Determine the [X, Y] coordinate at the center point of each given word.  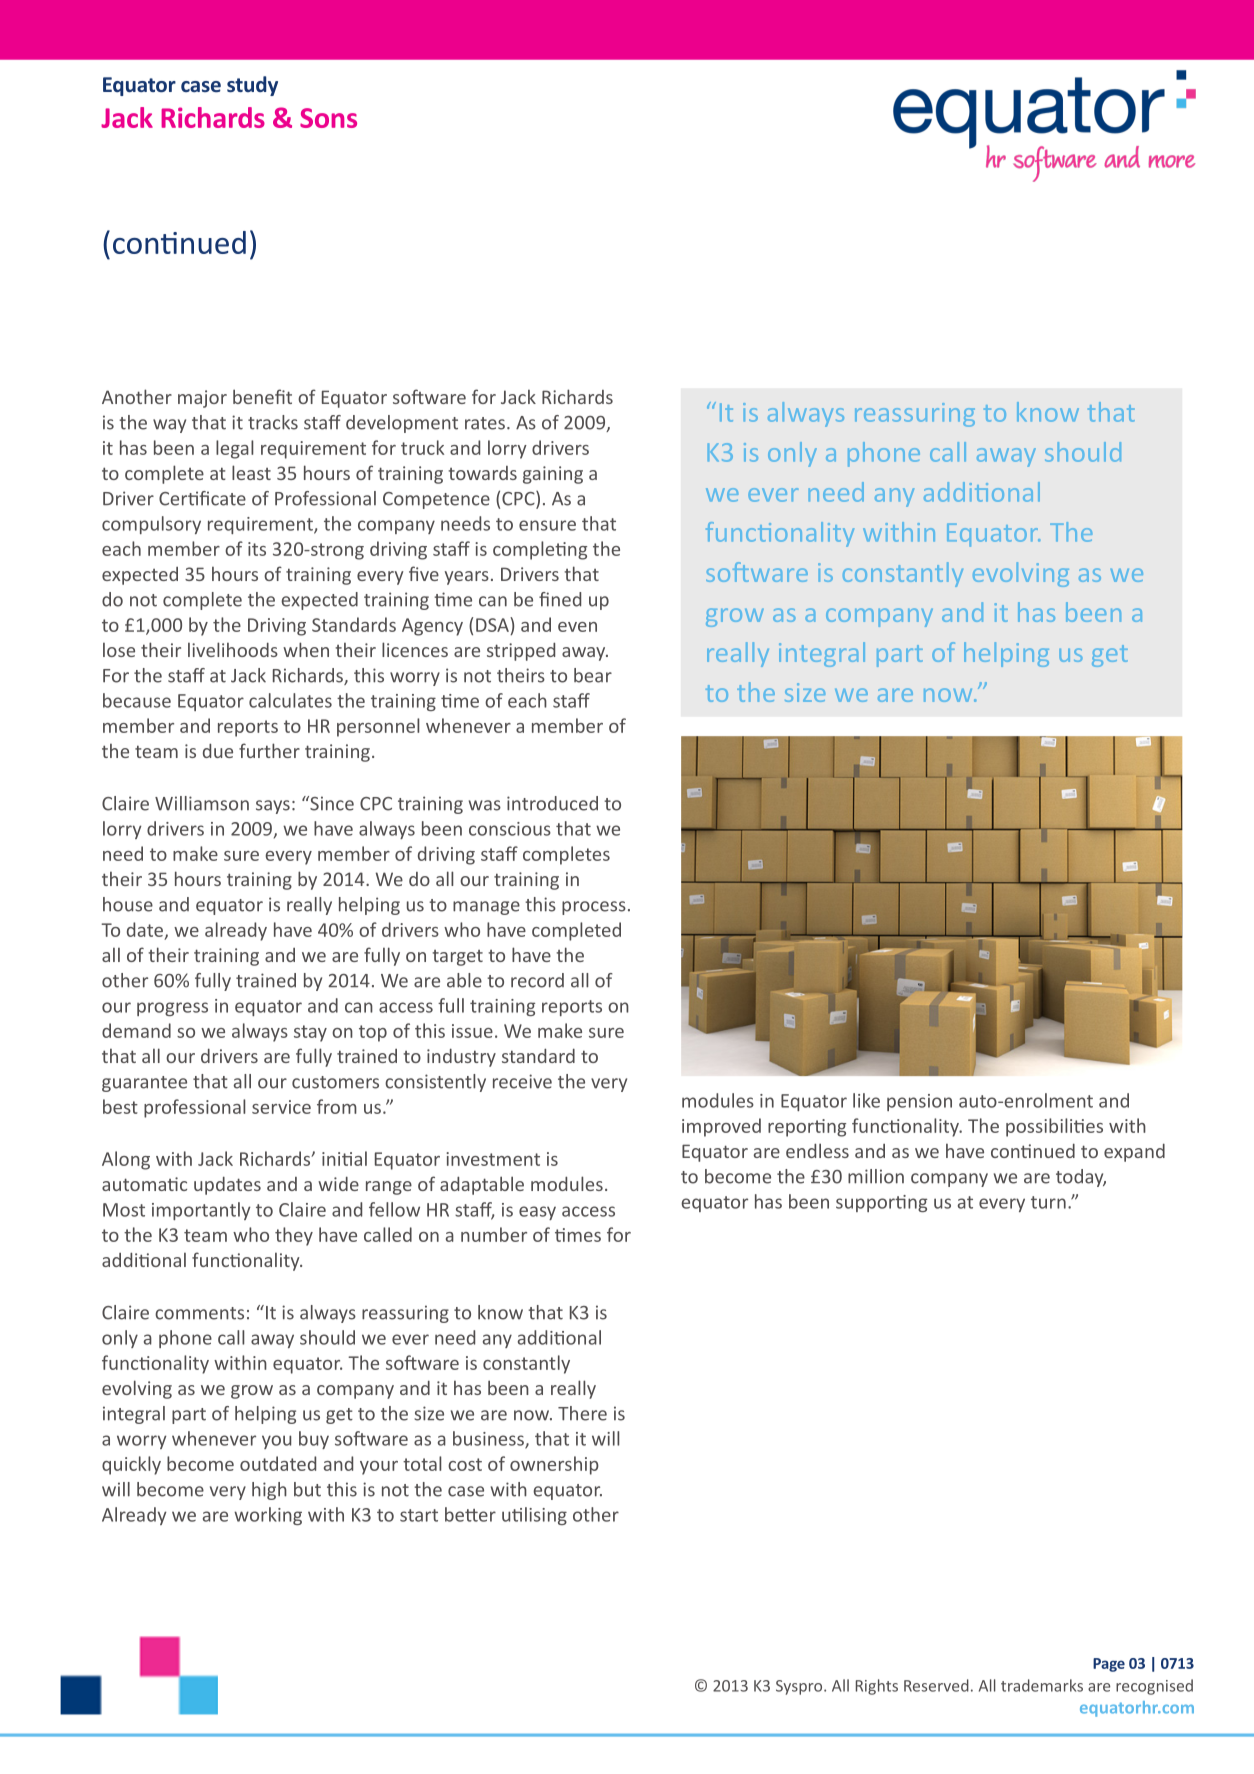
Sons [328, 118]
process [594, 908]
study [252, 86]
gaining [553, 475]
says [273, 807]
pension [919, 1102]
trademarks [1042, 1685]
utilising [534, 1516]
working [268, 1516]
